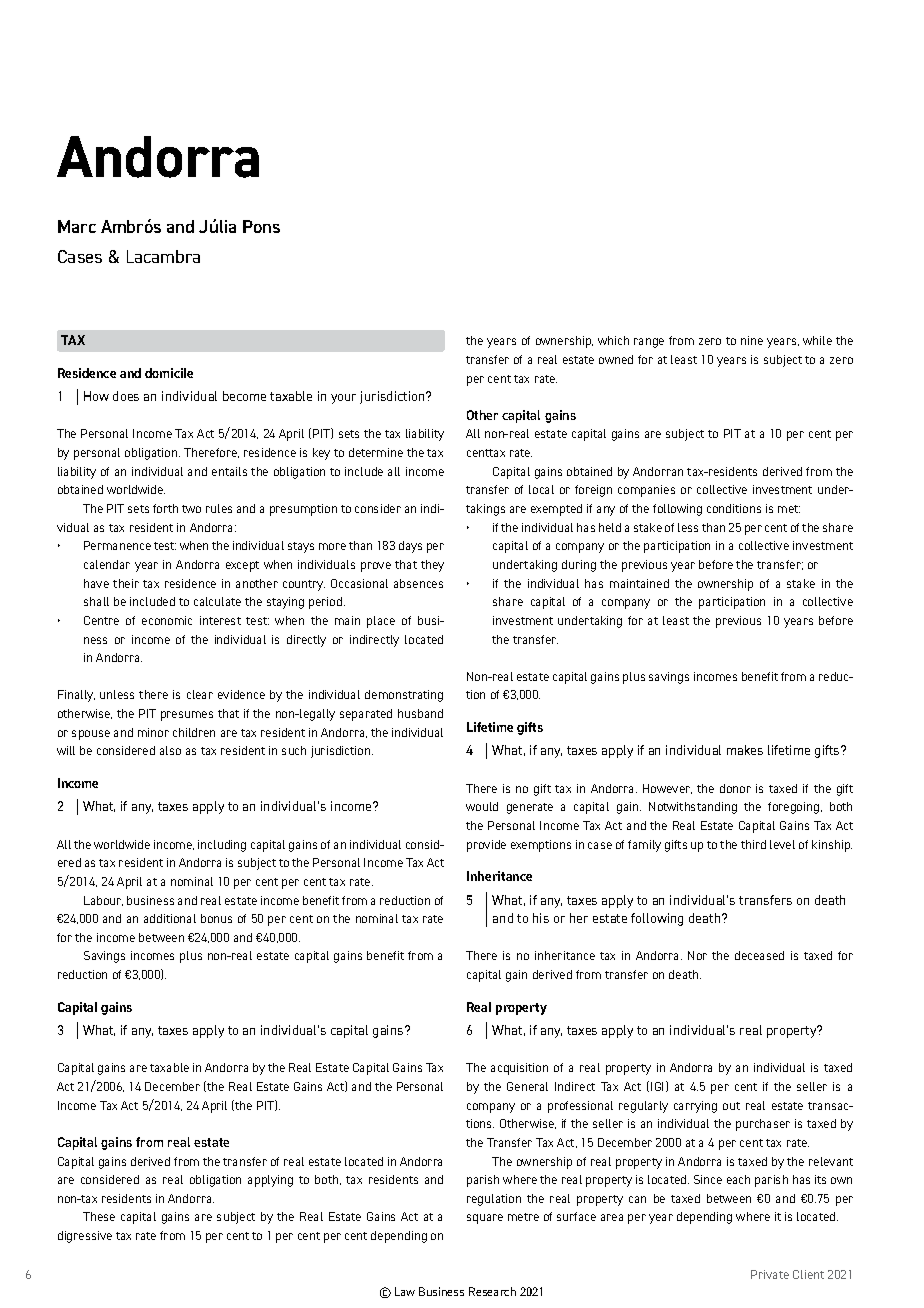  Describe the element at coordinates (752, 340) in the page. I see `nine` at that location.
